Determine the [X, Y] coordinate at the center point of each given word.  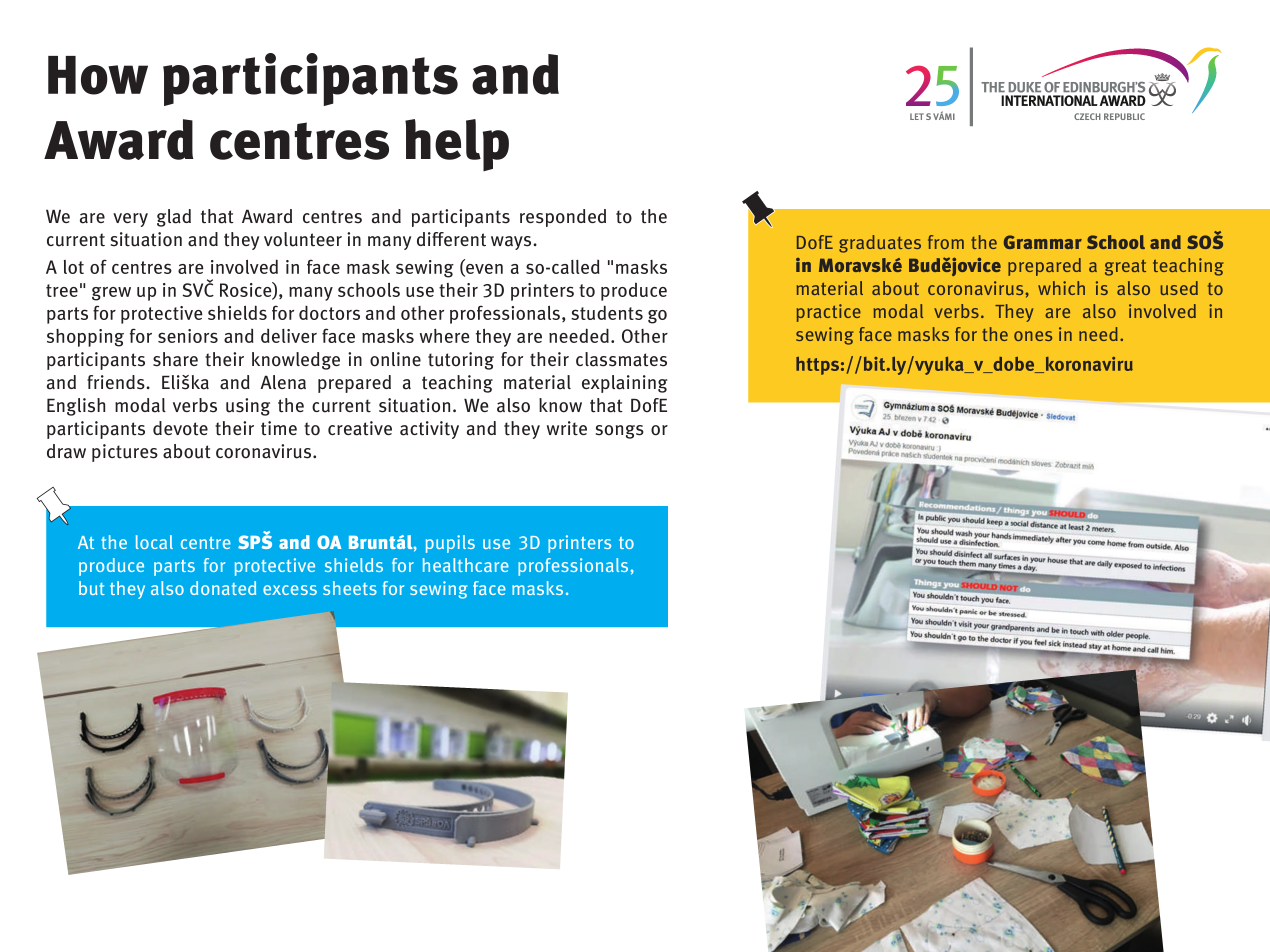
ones [1033, 336]
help [457, 145]
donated [223, 588]
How [98, 75]
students [607, 312]
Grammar [1043, 242]
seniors [188, 336]
